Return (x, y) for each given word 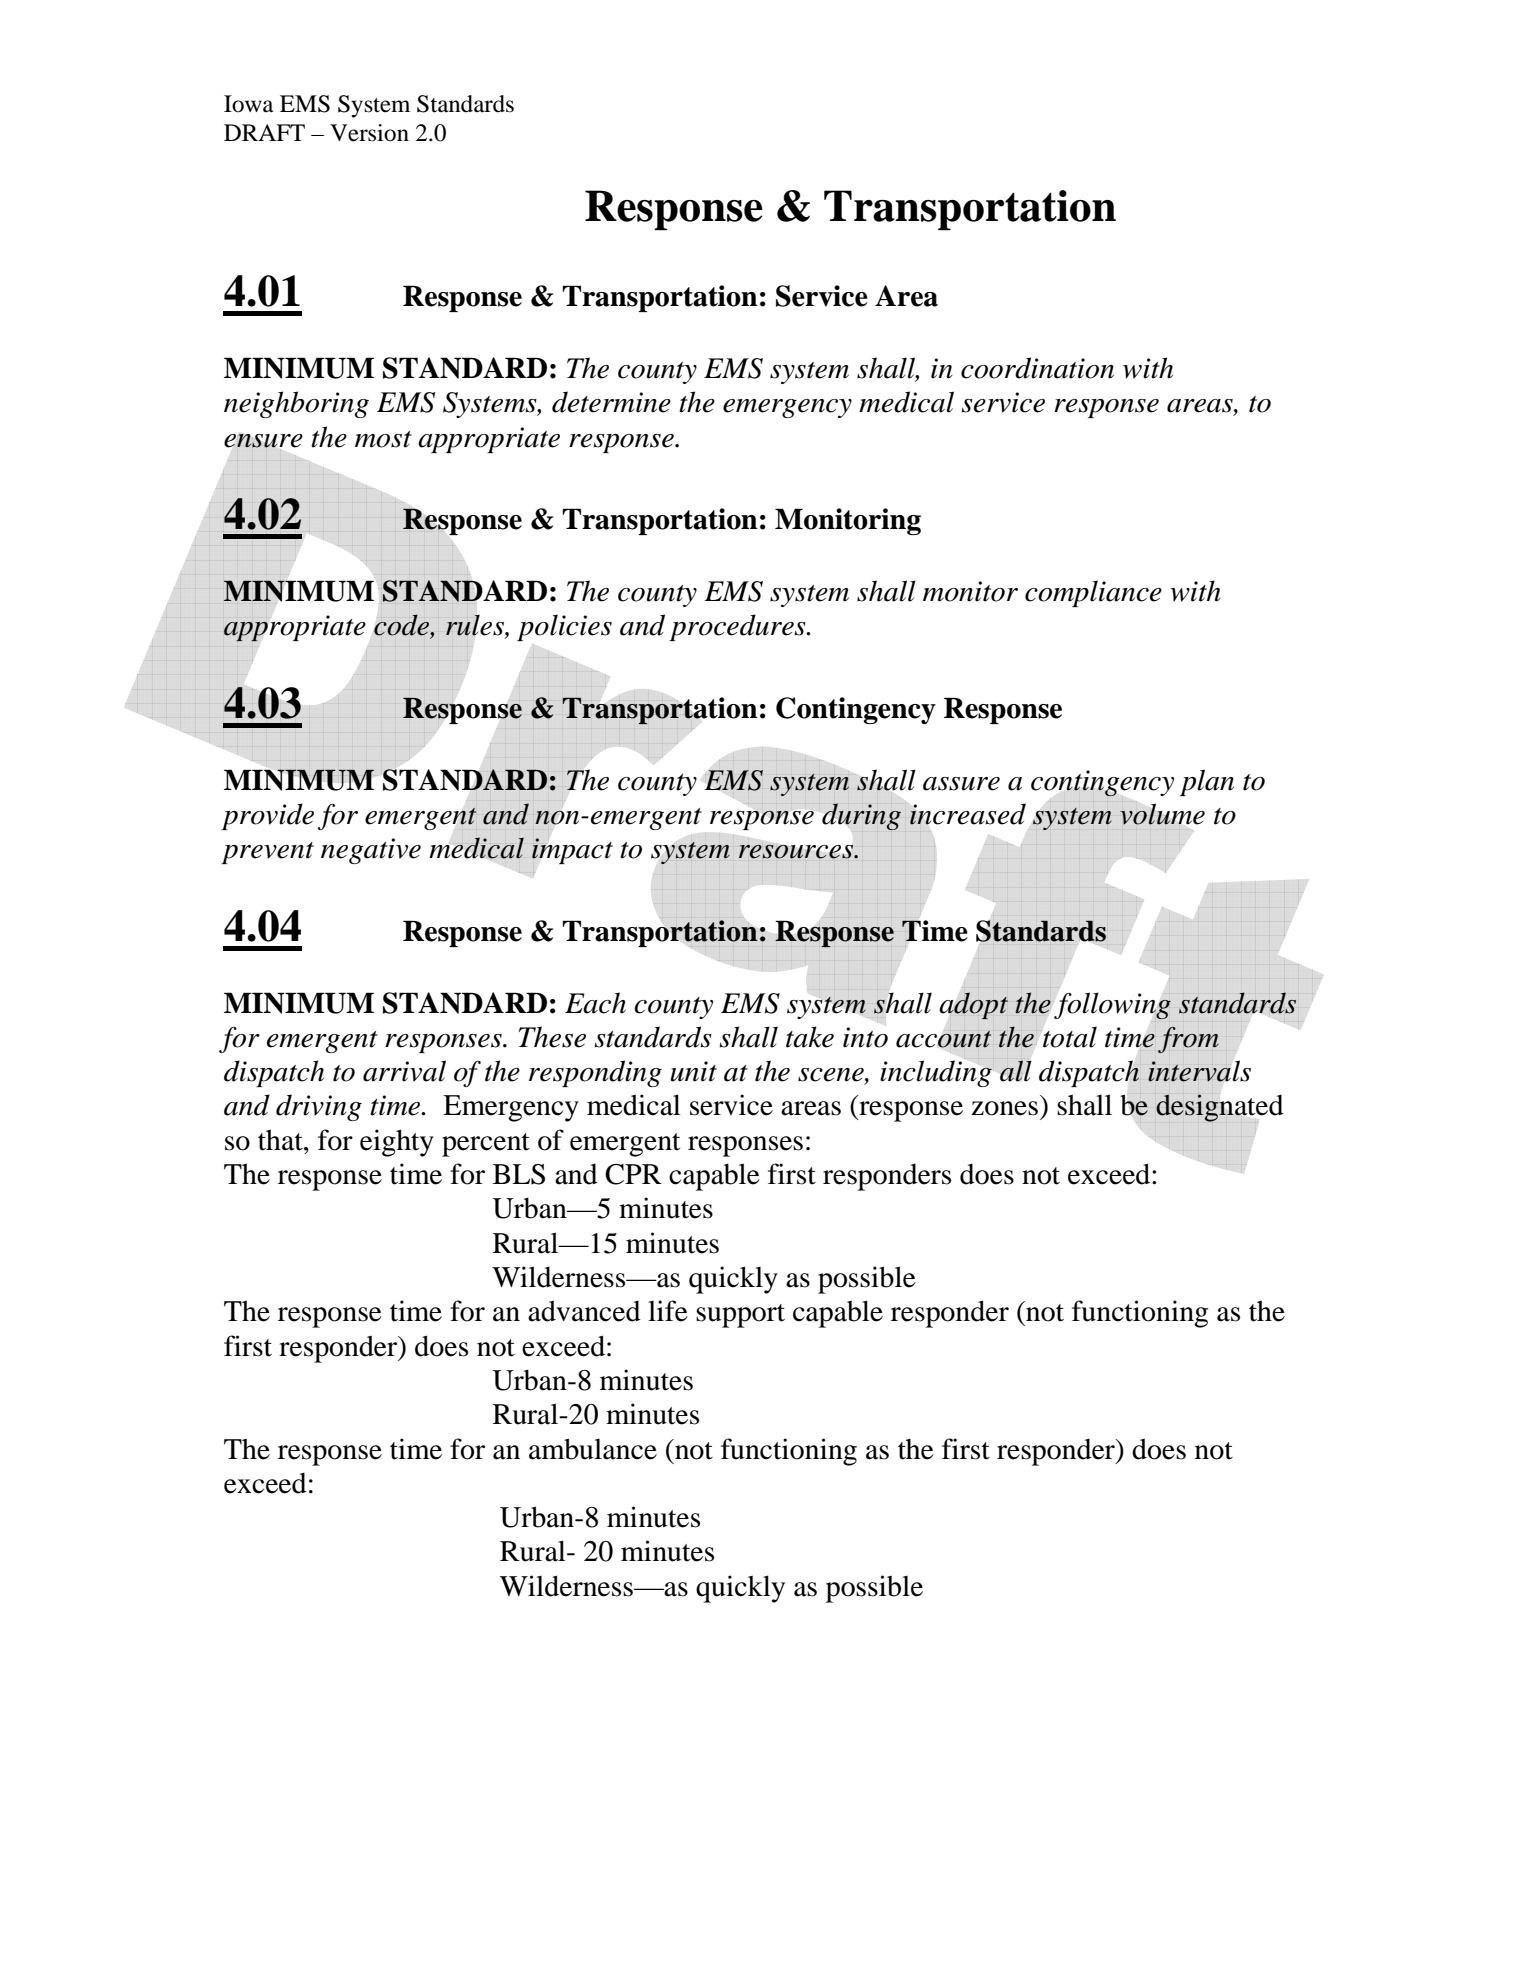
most (383, 439)
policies (564, 627)
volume (1162, 813)
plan (1207, 782)
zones (1004, 1108)
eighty (397, 1143)
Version (369, 133)
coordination (1037, 368)
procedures (738, 627)
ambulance (593, 1449)
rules (476, 626)
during (861, 816)
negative (371, 851)
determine (611, 402)
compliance (1093, 593)
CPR (633, 1174)
